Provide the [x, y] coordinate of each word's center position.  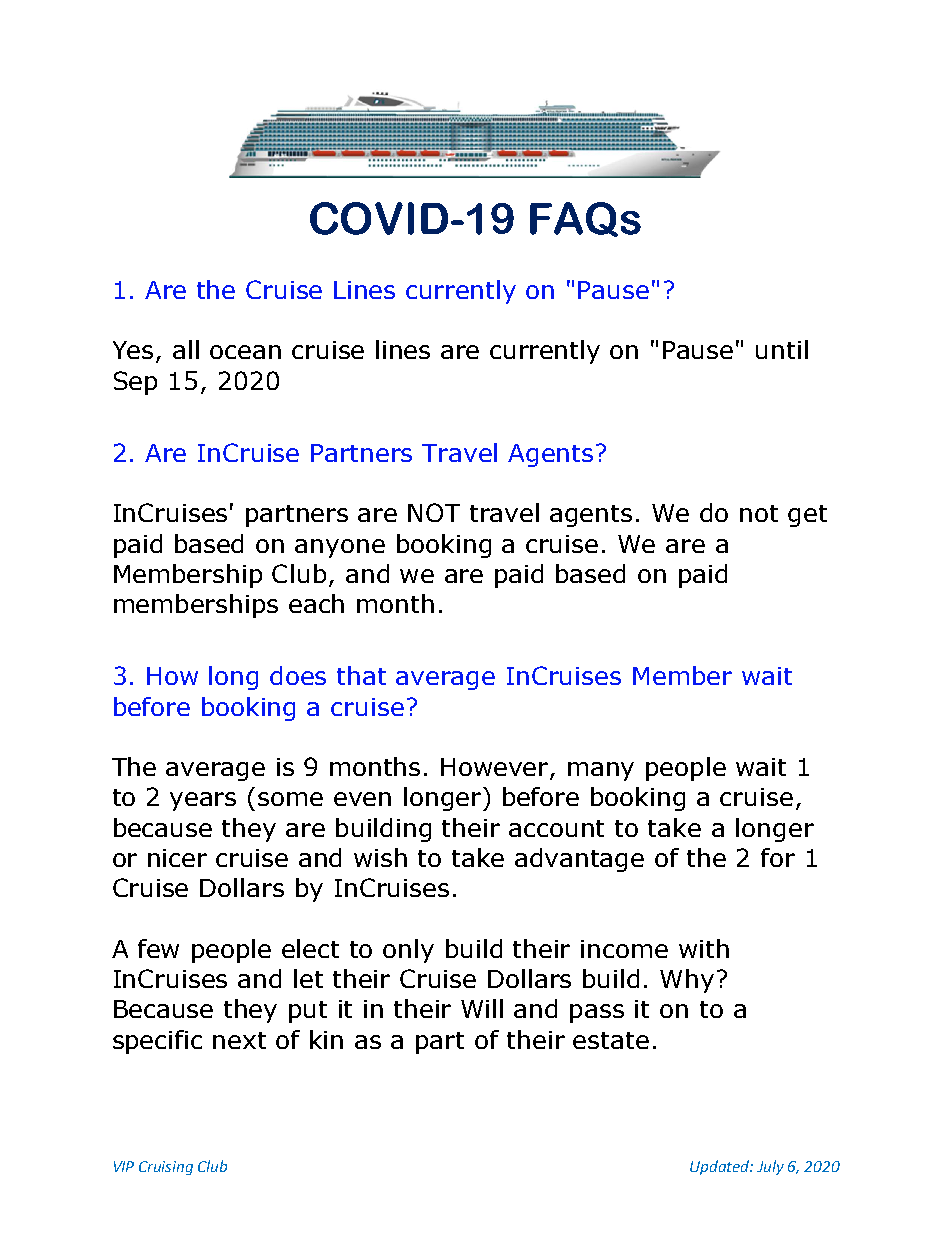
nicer [177, 858]
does [298, 675]
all [186, 349]
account [556, 828]
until [782, 349]
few [158, 948]
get [807, 516]
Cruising [166, 1168]
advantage [579, 860]
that [361, 675]
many [601, 771]
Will [482, 1008]
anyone [340, 548]
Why [687, 981]
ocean [245, 352]
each [316, 603]
